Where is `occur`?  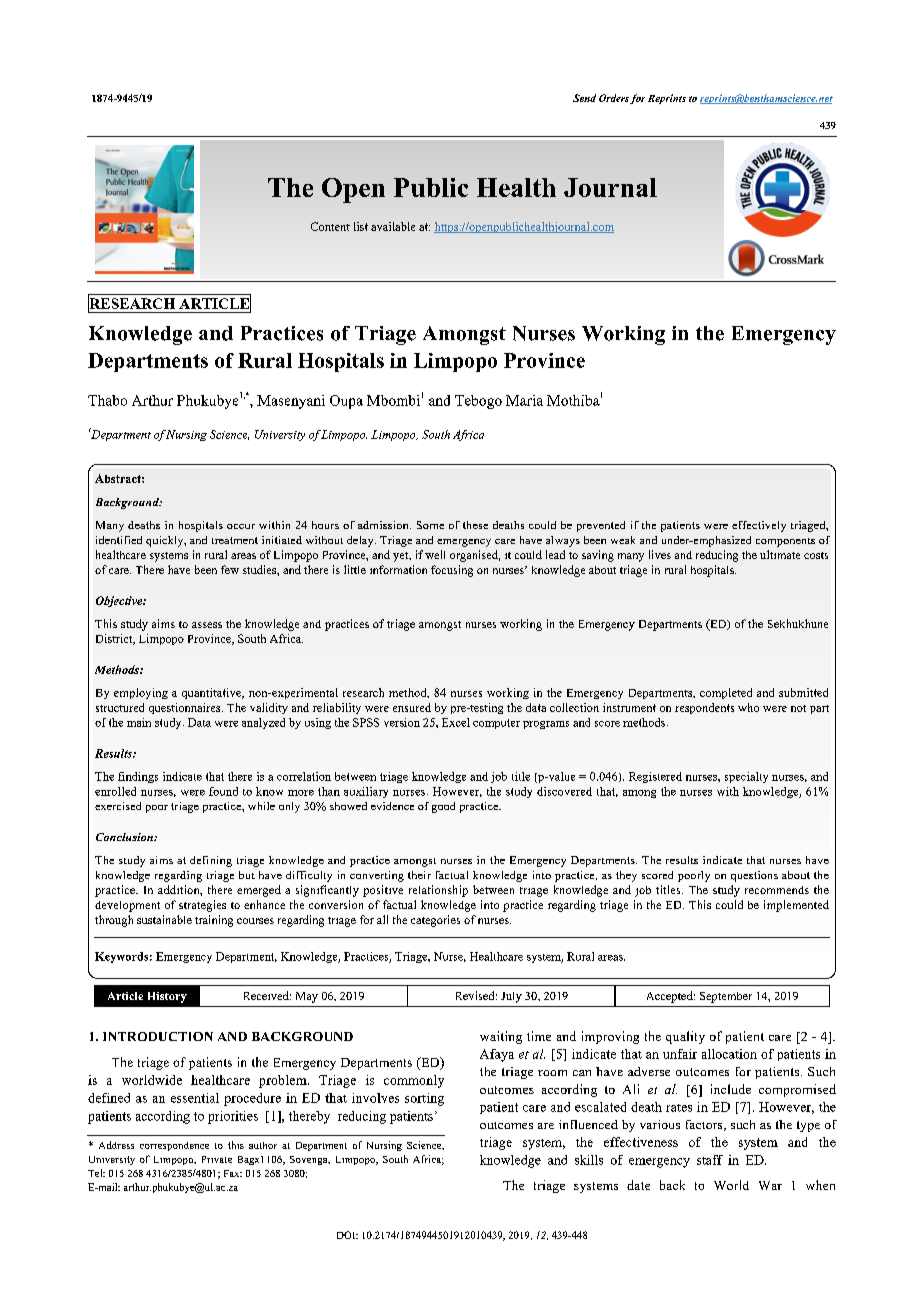 occur is located at coordinates (241, 526).
